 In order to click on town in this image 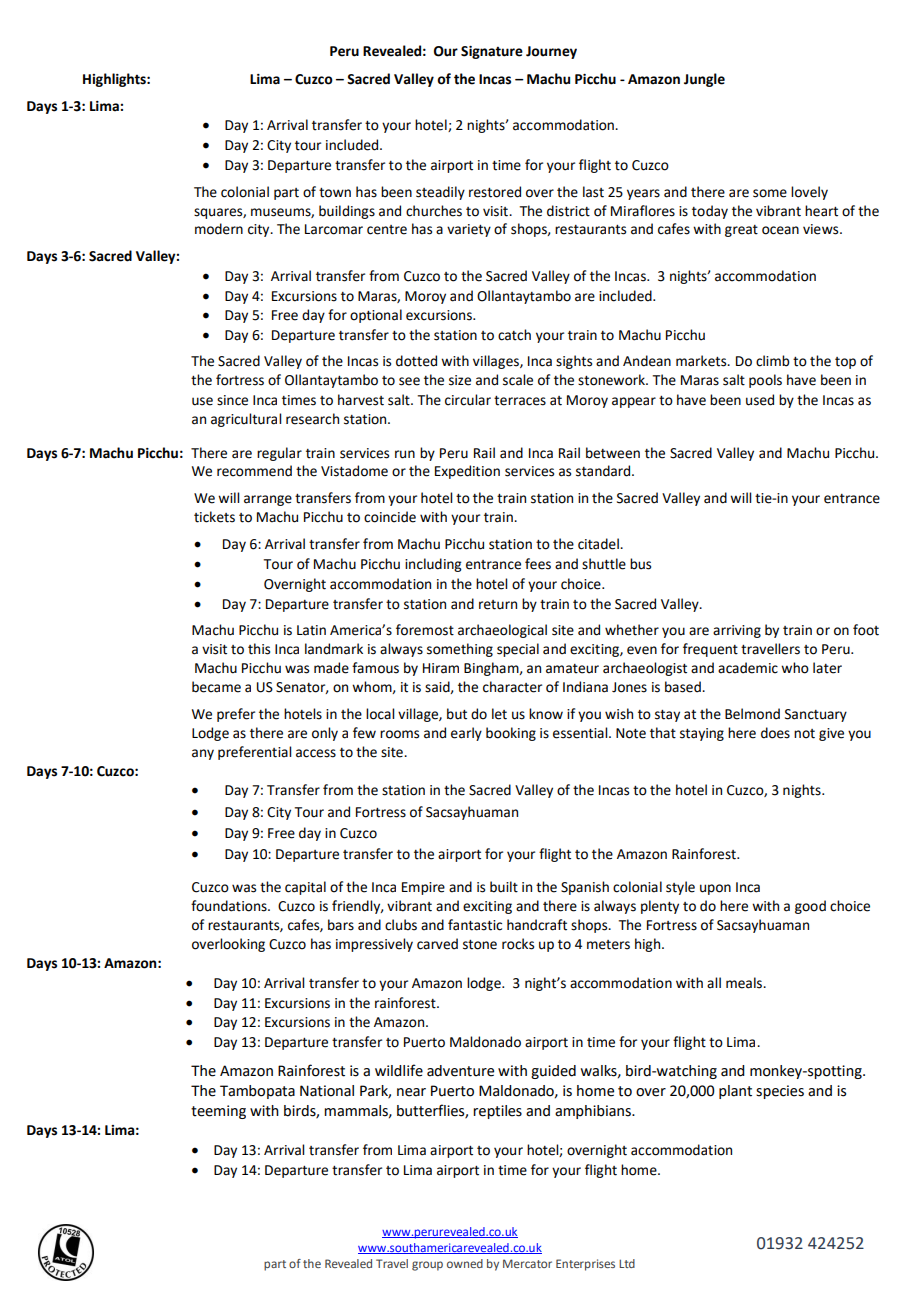, I will do `click(335, 193)`.
